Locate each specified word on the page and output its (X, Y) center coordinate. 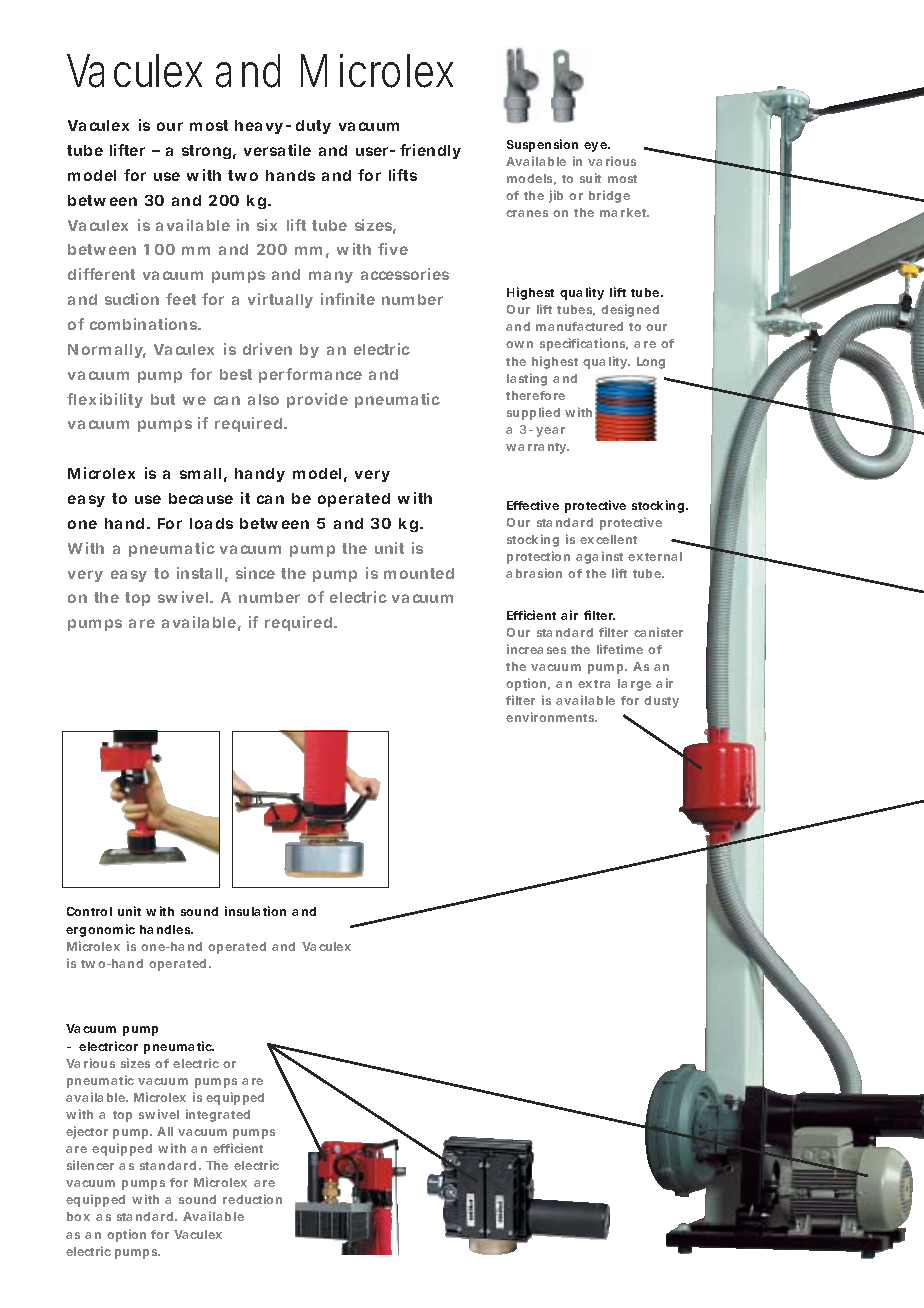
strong (206, 152)
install (199, 573)
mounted (419, 573)
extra (594, 684)
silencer (90, 1165)
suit (590, 178)
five (393, 249)
